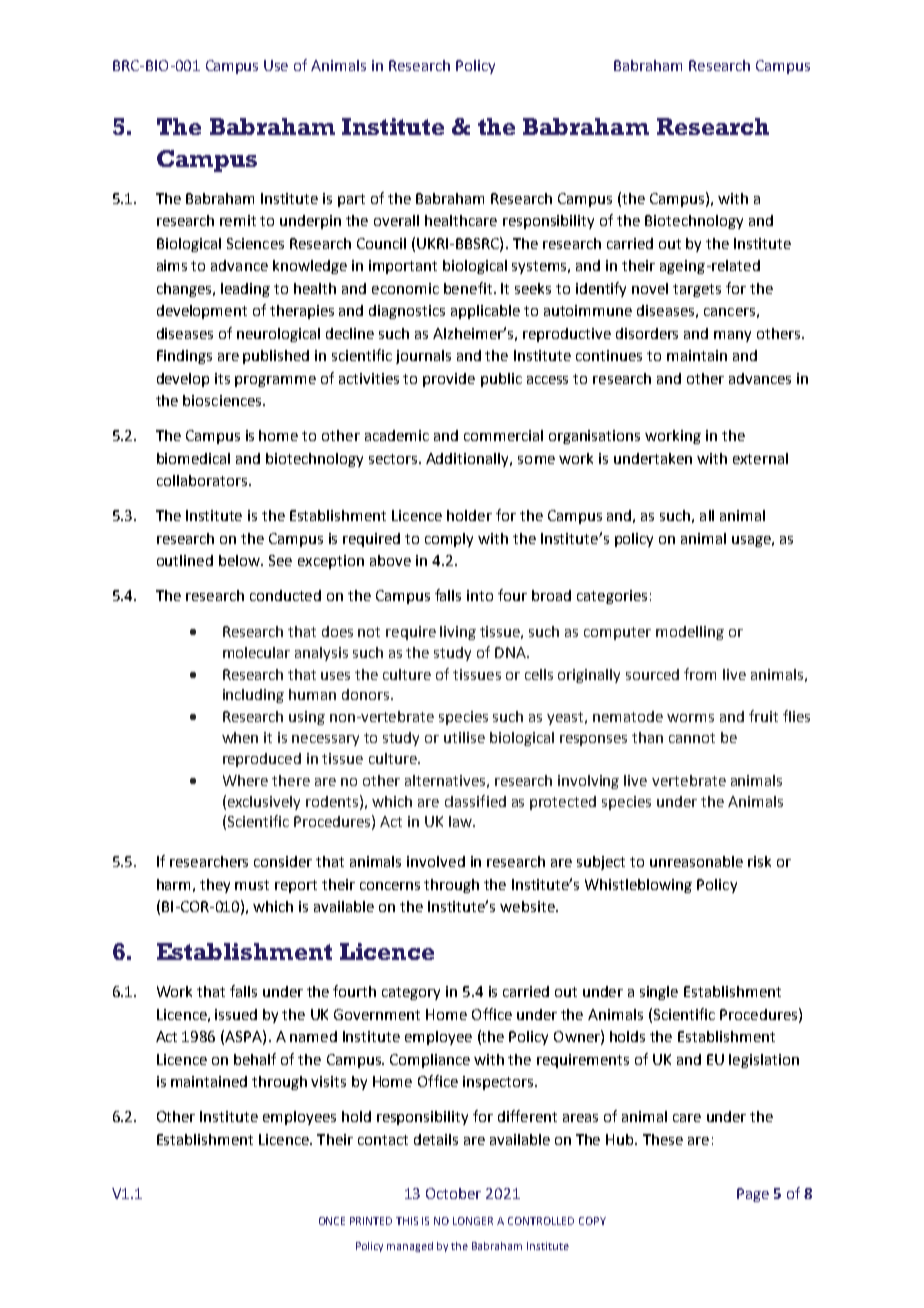 The height and width of the screenshot is (1308, 924). I want to click on Page, so click(753, 1195).
